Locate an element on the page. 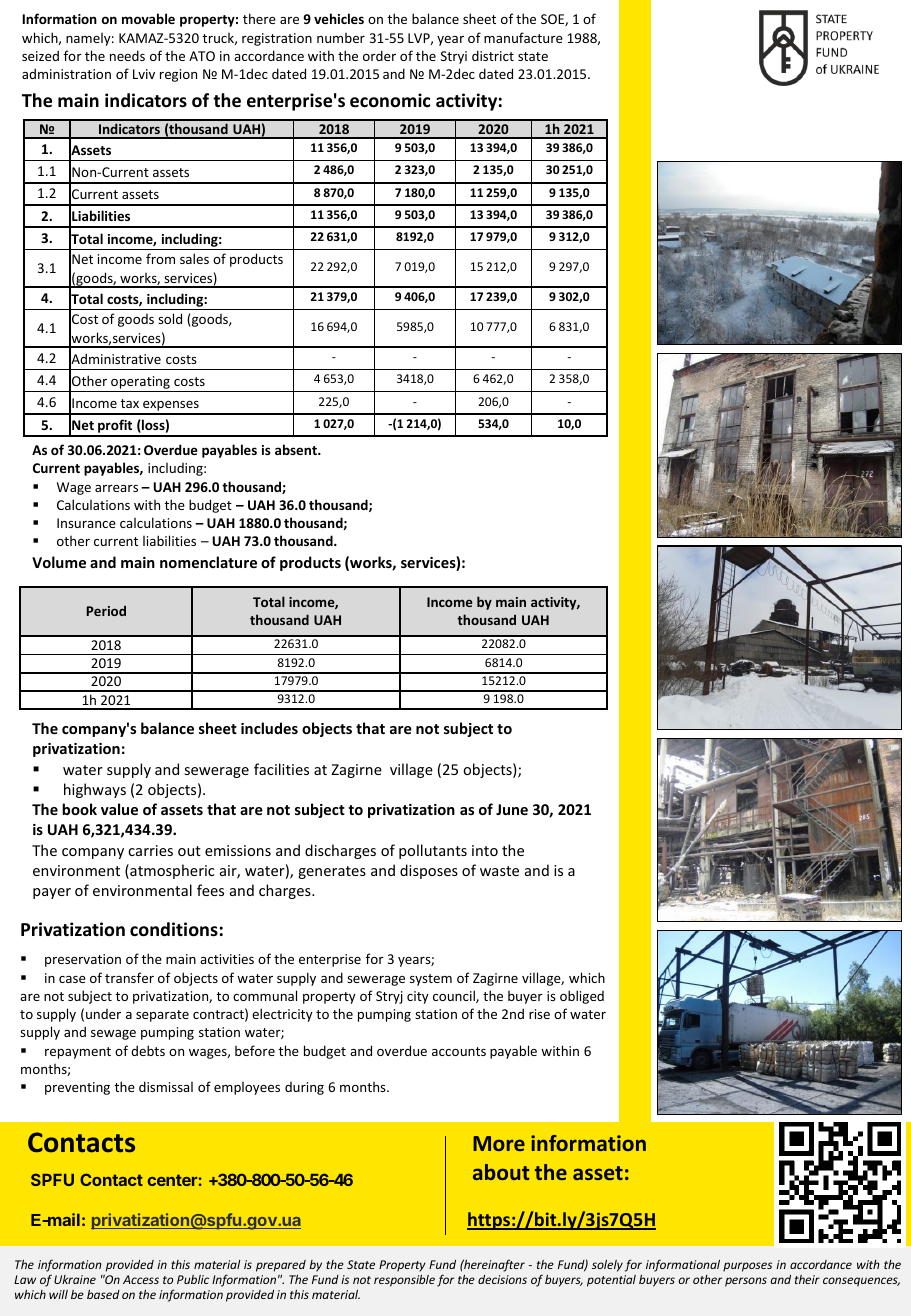  district is located at coordinates (493, 55).
